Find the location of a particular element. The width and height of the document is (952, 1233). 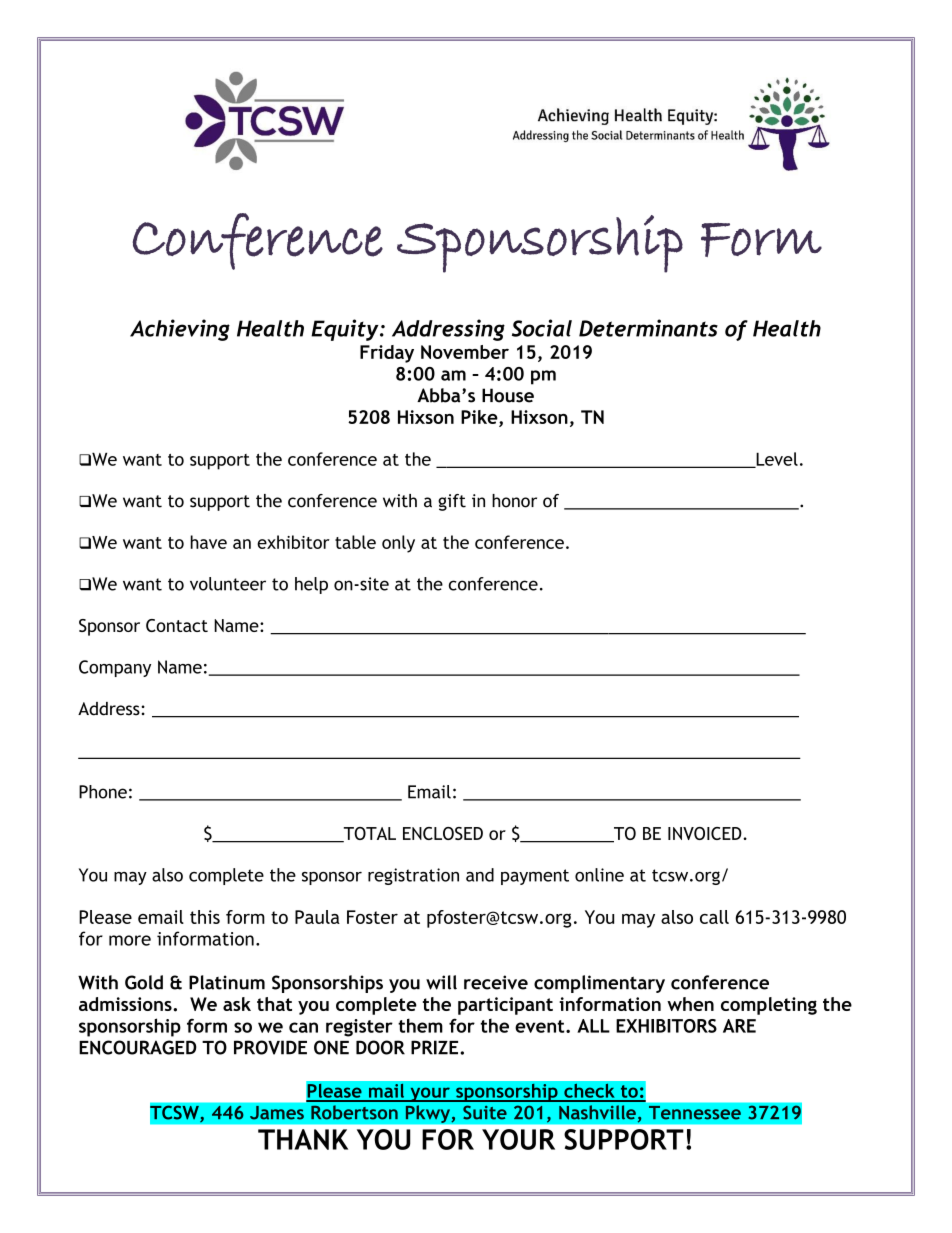

Phone is located at coordinates (103, 792).
